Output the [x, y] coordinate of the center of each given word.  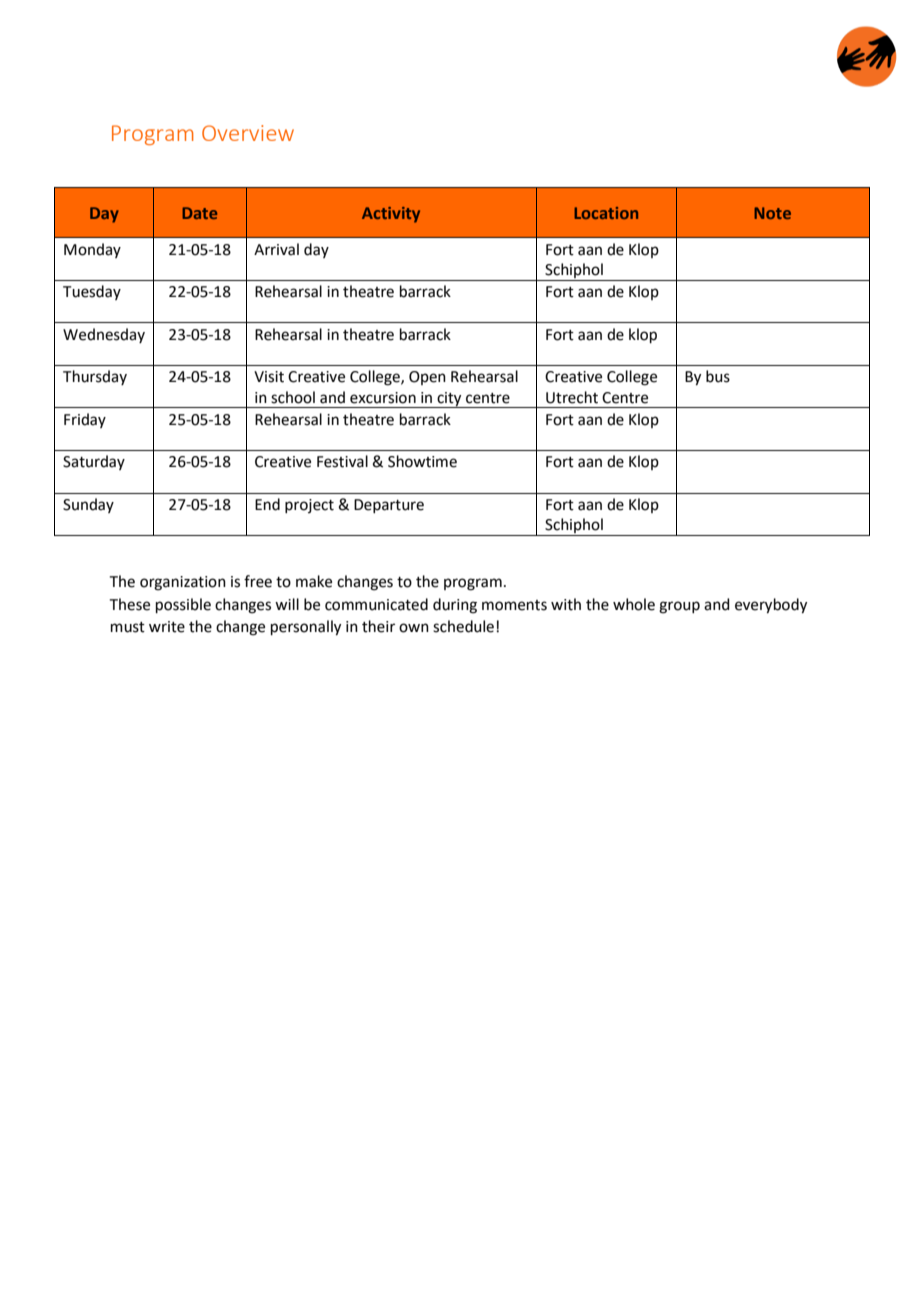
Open [427, 378]
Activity [391, 215]
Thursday [95, 377]
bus [718, 376]
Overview [248, 133]
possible [183, 605]
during [455, 606]
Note [772, 213]
